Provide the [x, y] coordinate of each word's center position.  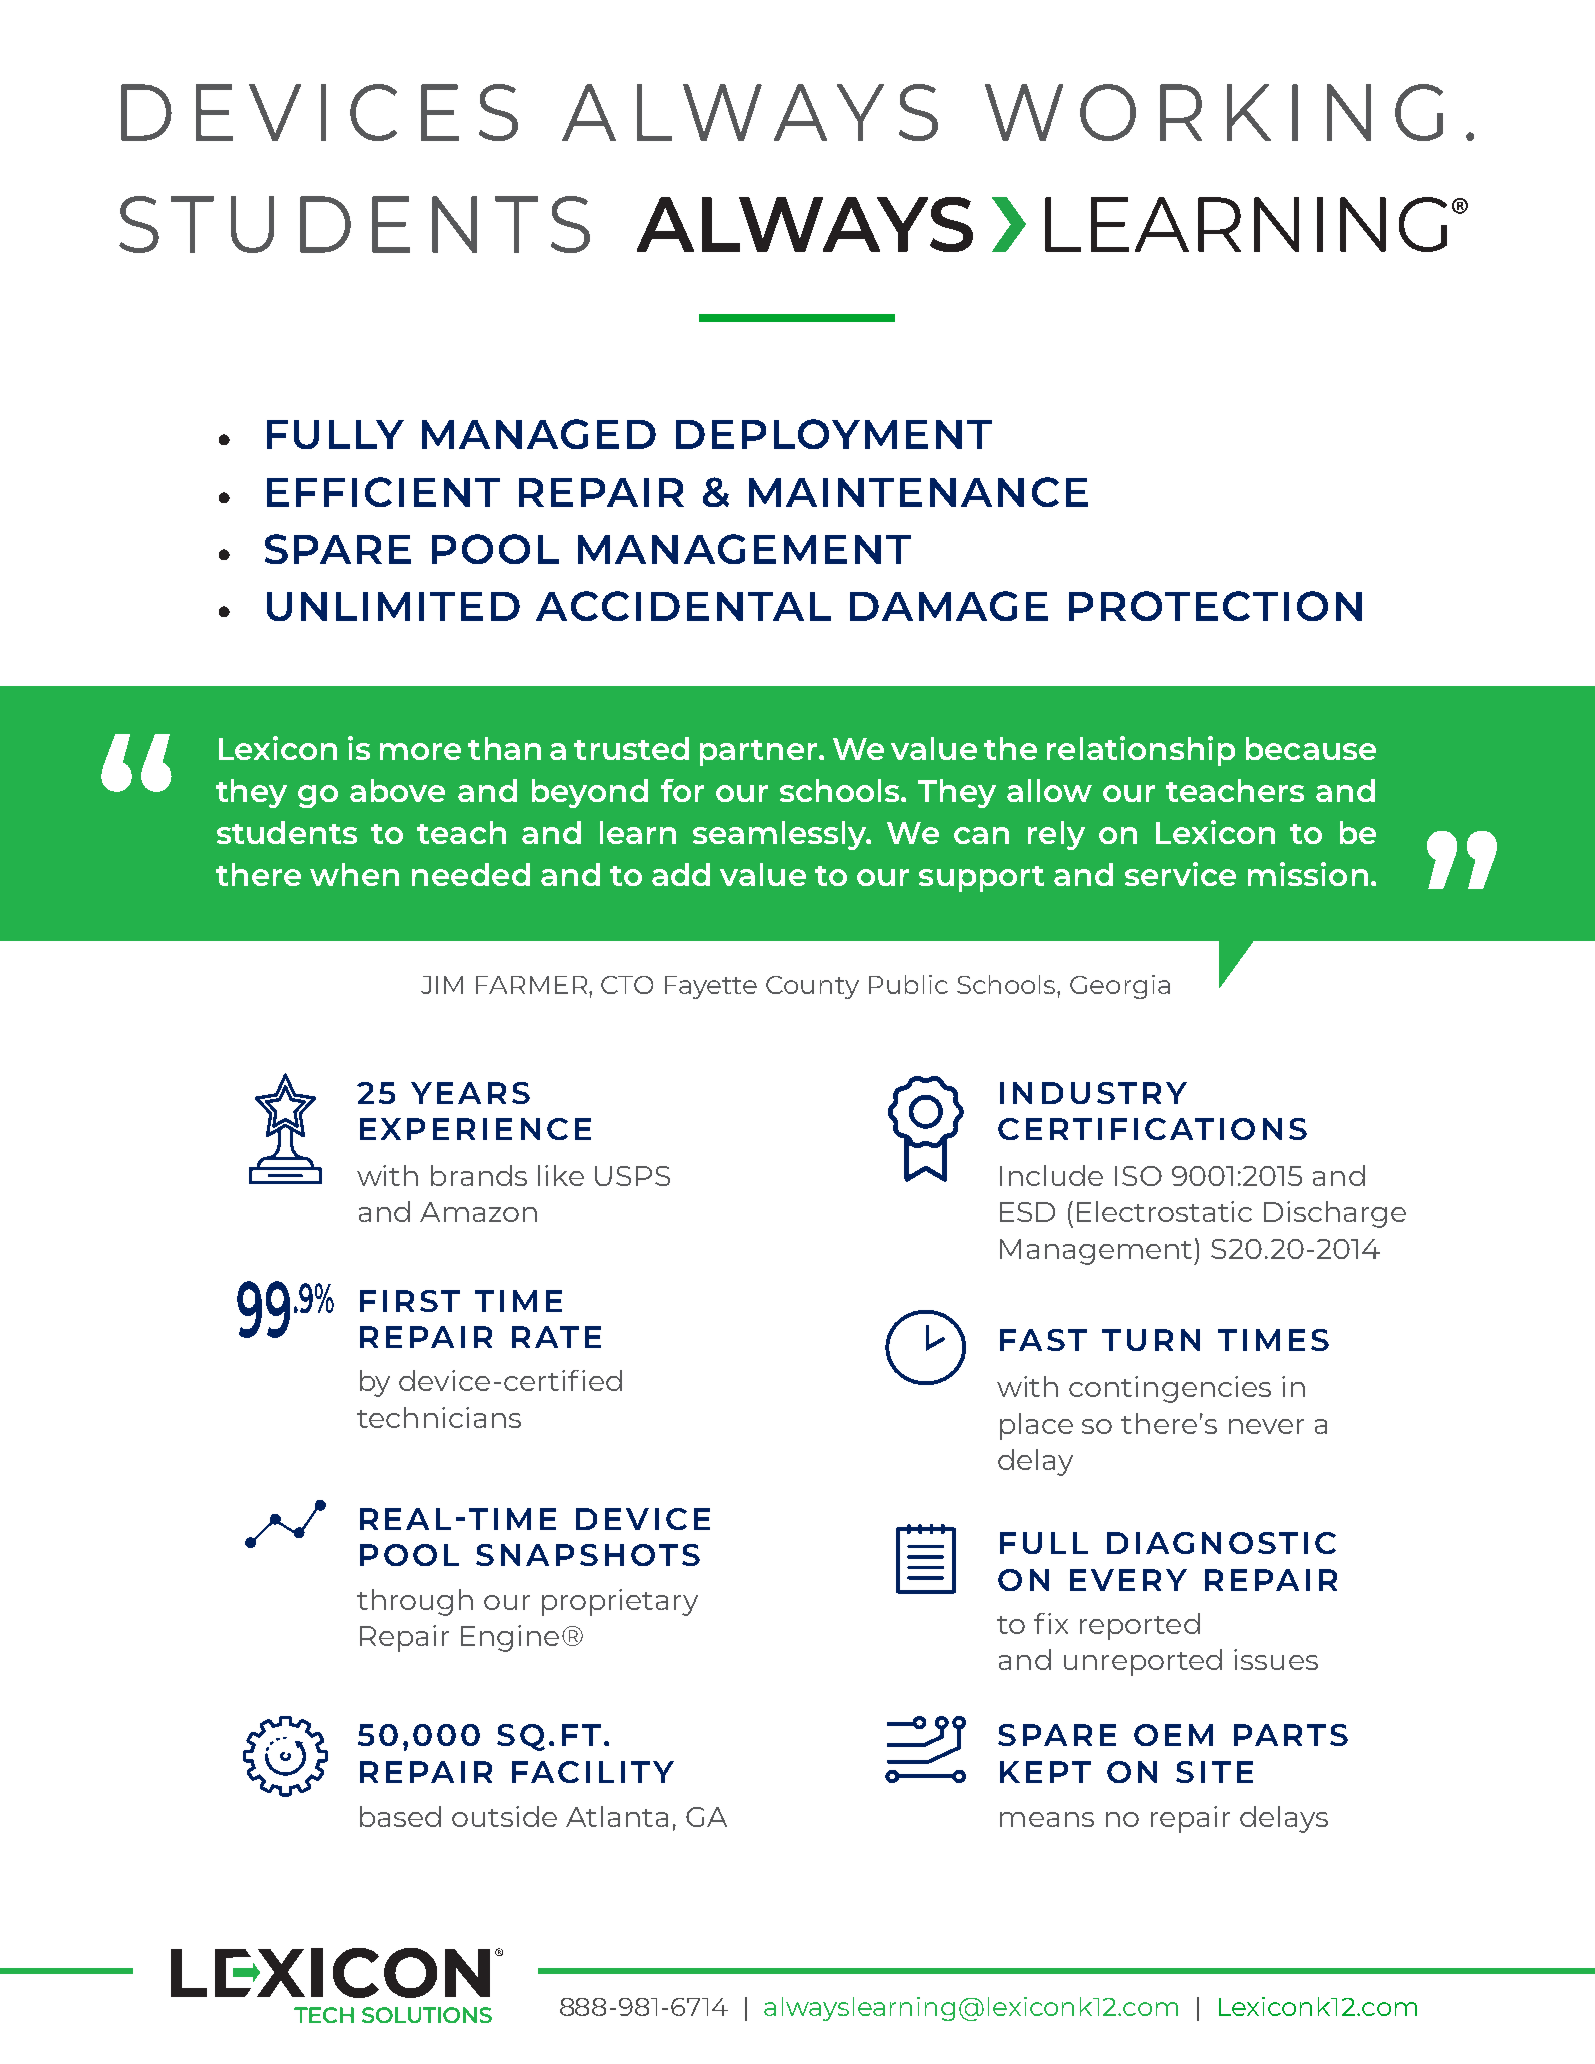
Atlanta [617, 1816]
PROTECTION [1215, 606]
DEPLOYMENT [834, 434]
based [400, 1816]
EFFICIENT [383, 492]
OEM [1173, 1735]
